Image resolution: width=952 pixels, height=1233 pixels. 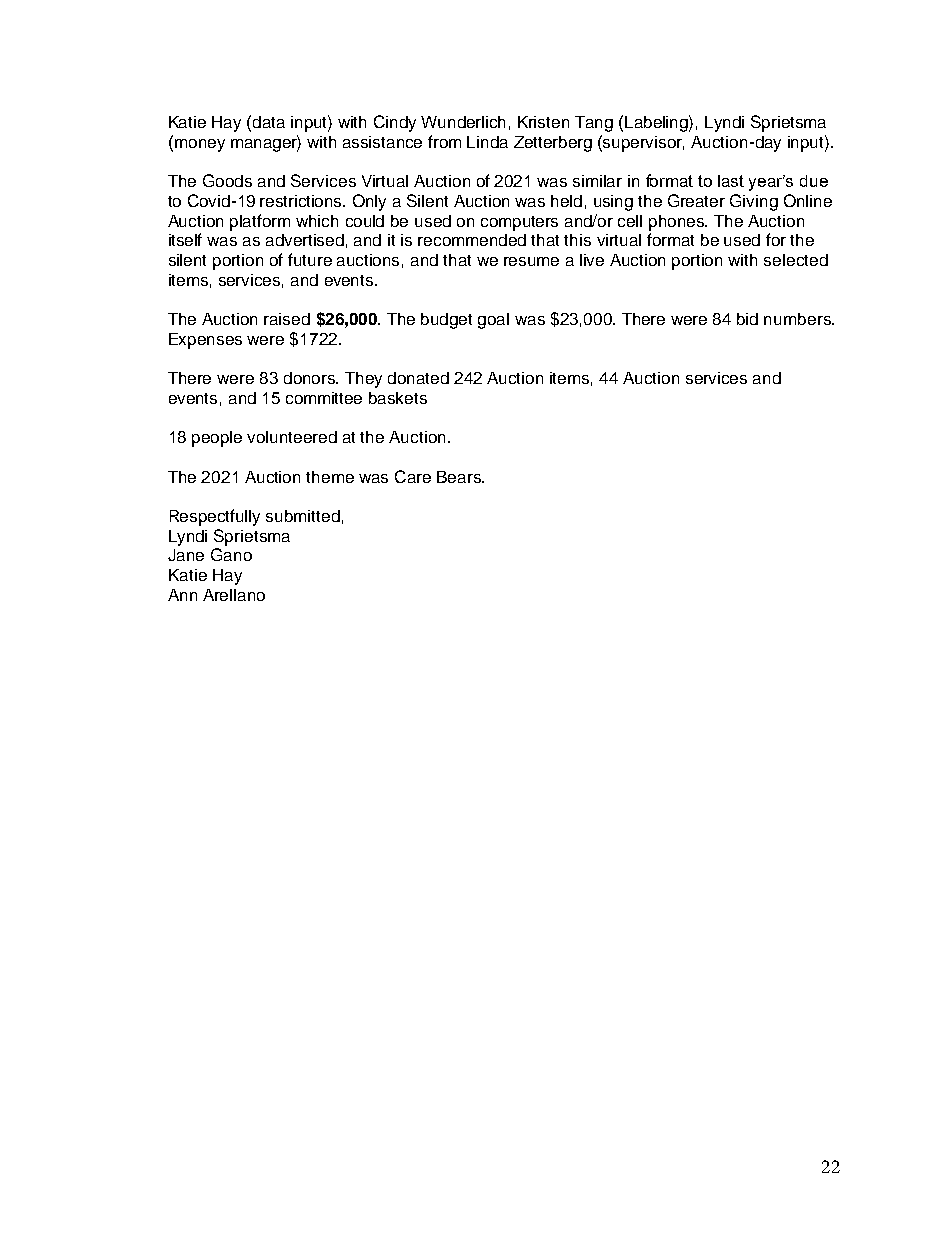 I want to click on donated, so click(x=418, y=378).
